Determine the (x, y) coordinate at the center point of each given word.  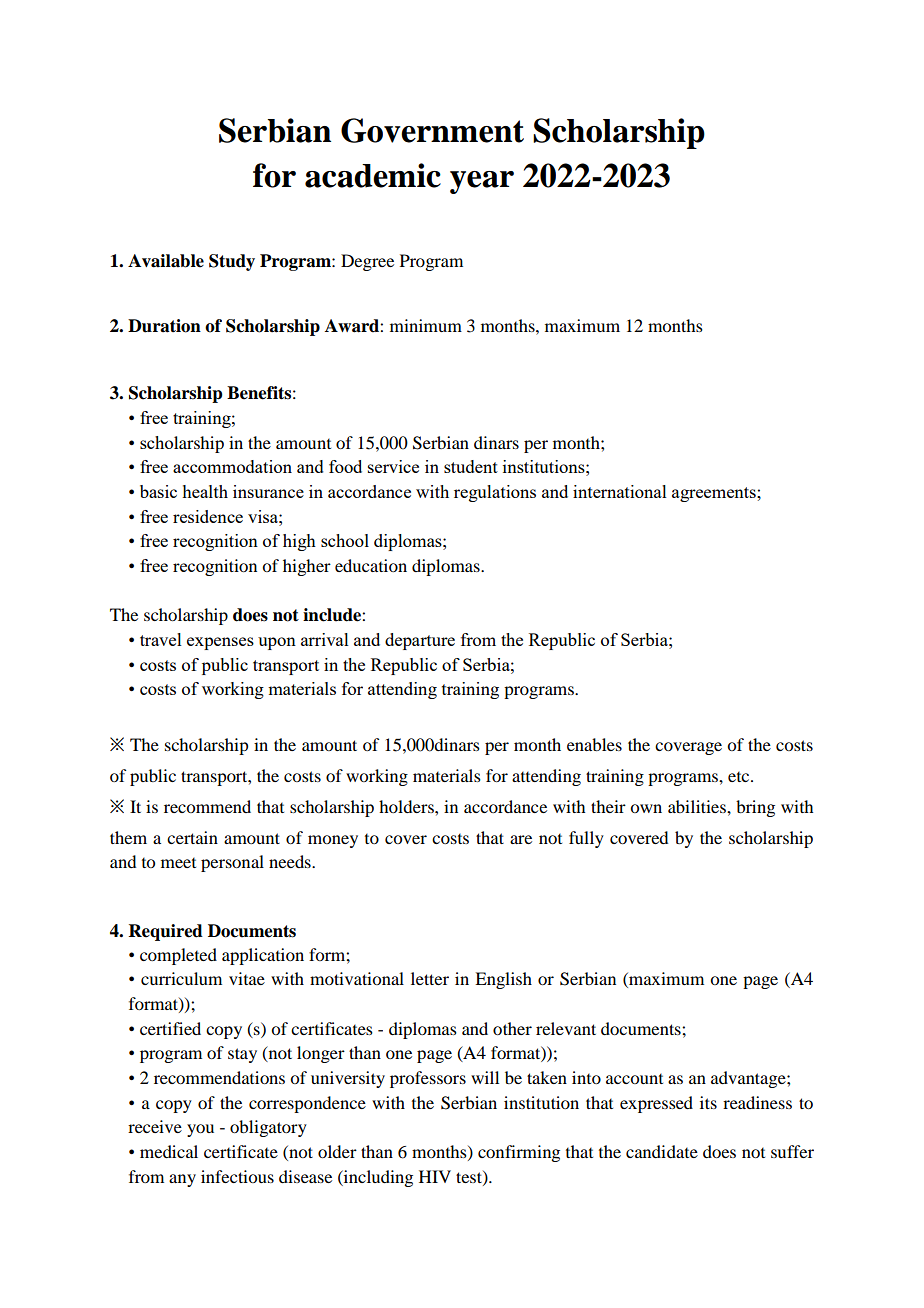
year (482, 182)
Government (432, 130)
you (200, 1130)
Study (232, 262)
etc (740, 777)
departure (420, 641)
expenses (220, 643)
